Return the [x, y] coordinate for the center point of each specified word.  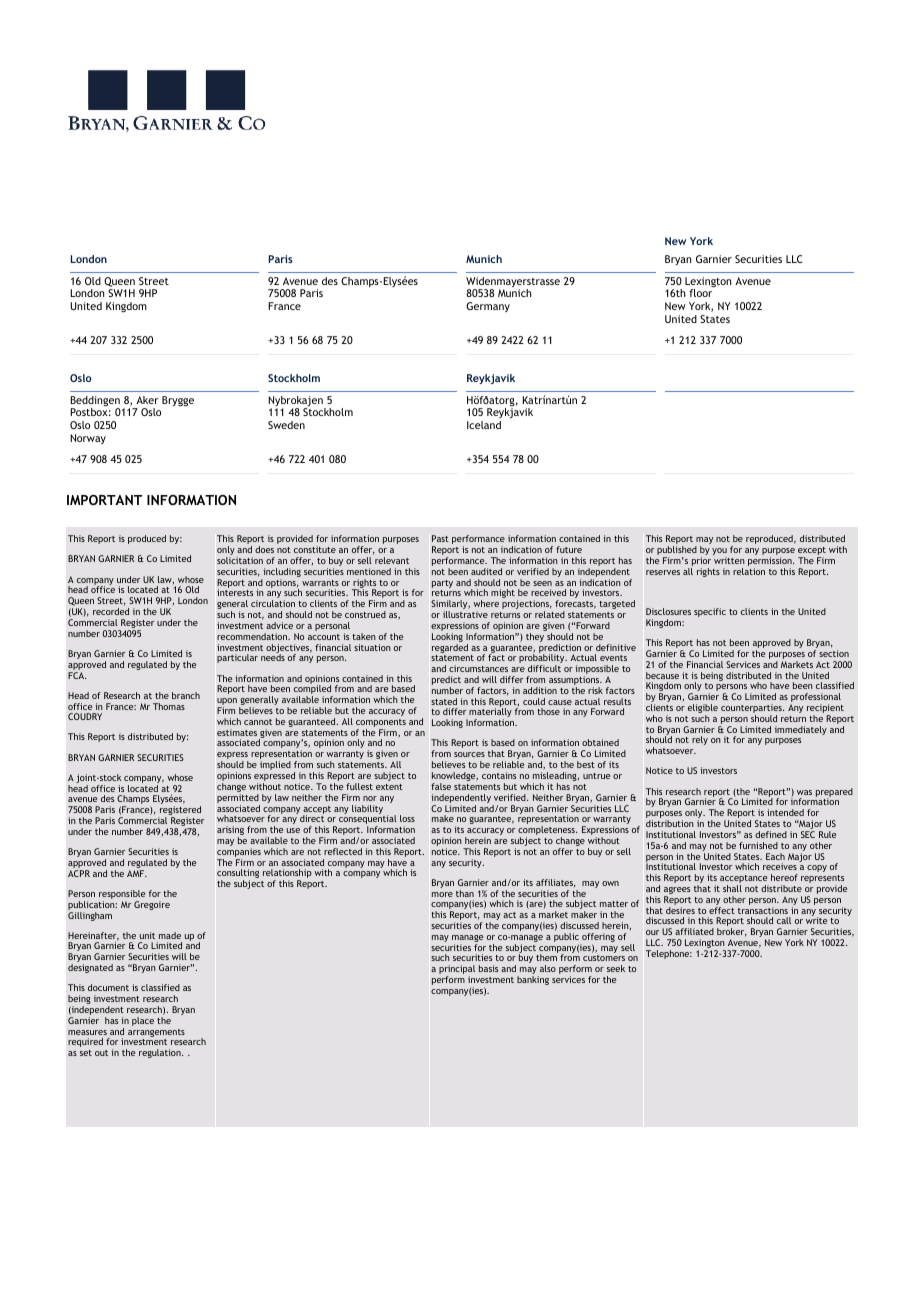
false [441, 786]
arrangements [156, 1033]
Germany [488, 307]
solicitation [240, 560]
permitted [238, 798]
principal [457, 971]
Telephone [669, 954]
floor [700, 293]
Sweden [286, 425]
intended [785, 812]
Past [440, 538]
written [729, 560]
